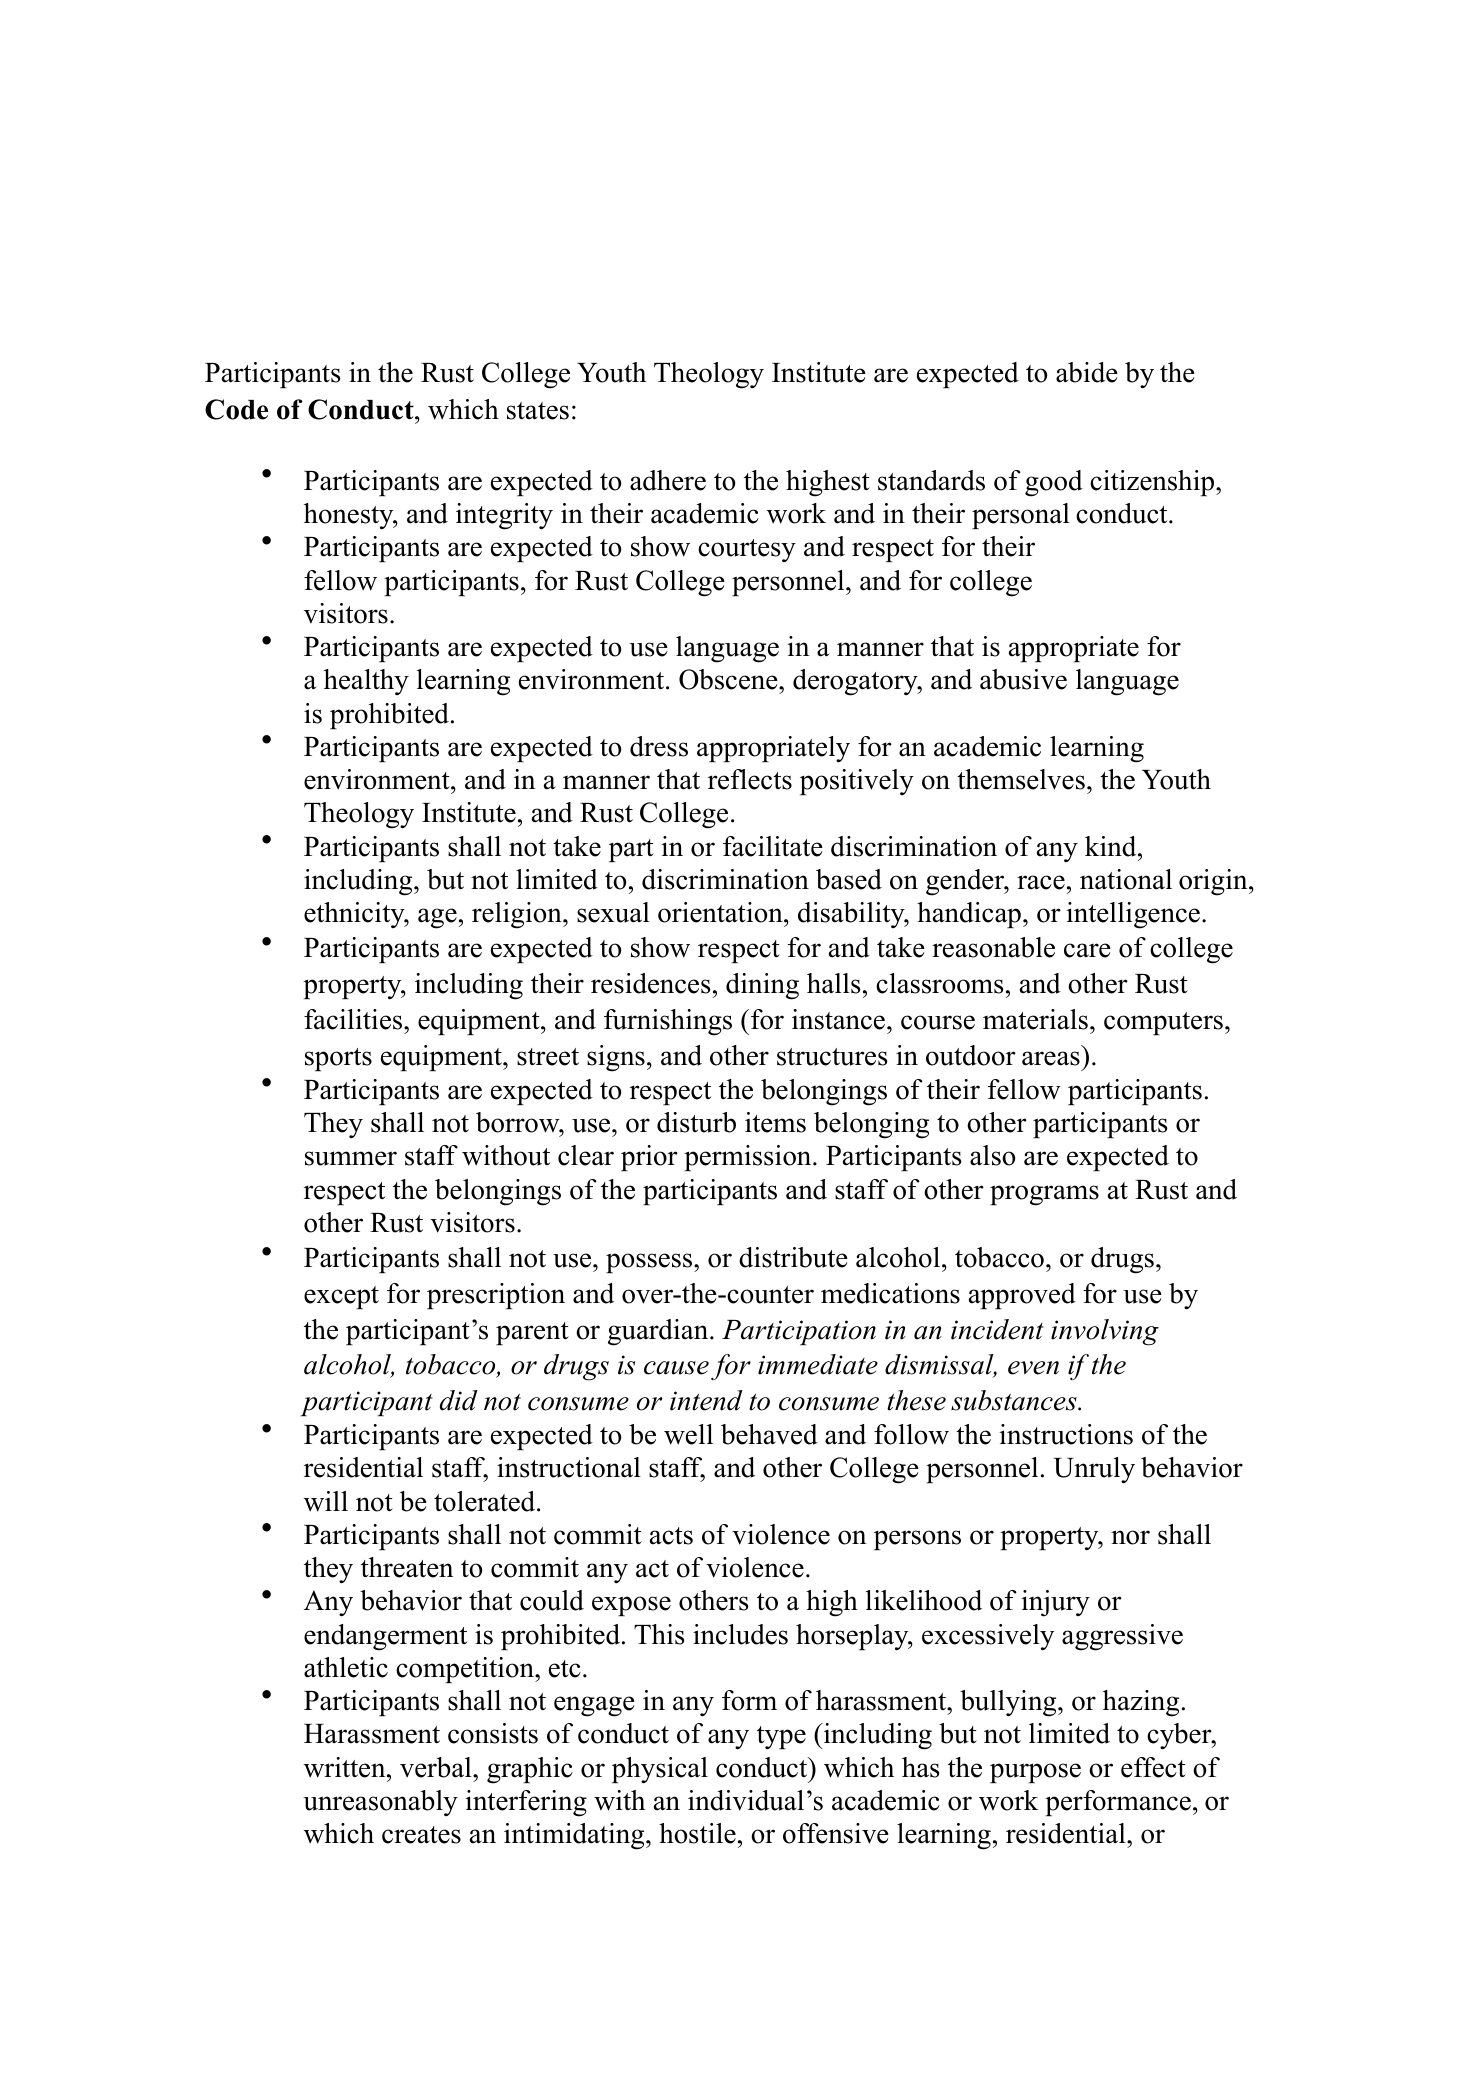 The width and height of the page is (1475, 2086). I want to click on national, so click(1126, 879).
